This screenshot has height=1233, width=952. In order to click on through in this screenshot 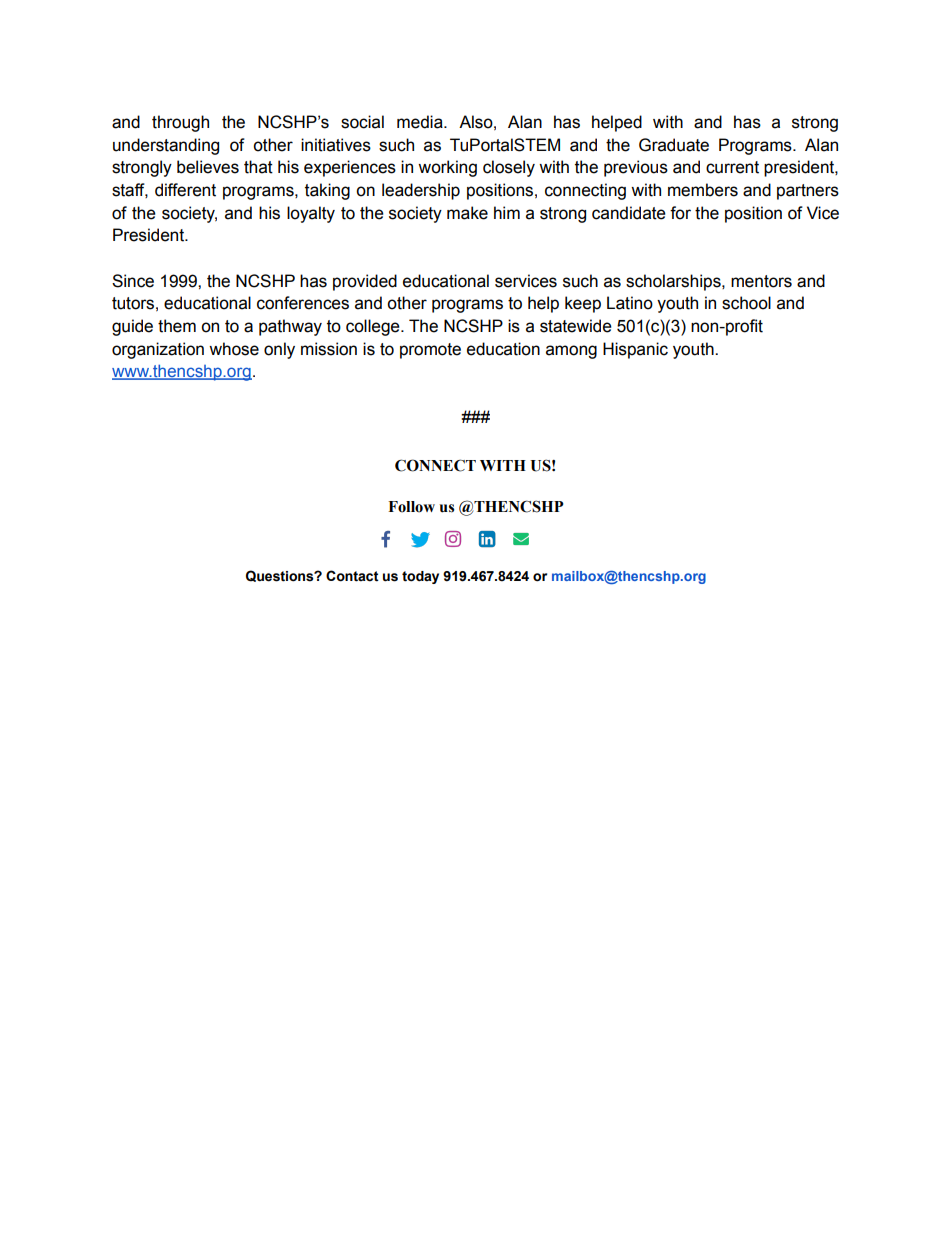, I will do `click(180, 123)`.
